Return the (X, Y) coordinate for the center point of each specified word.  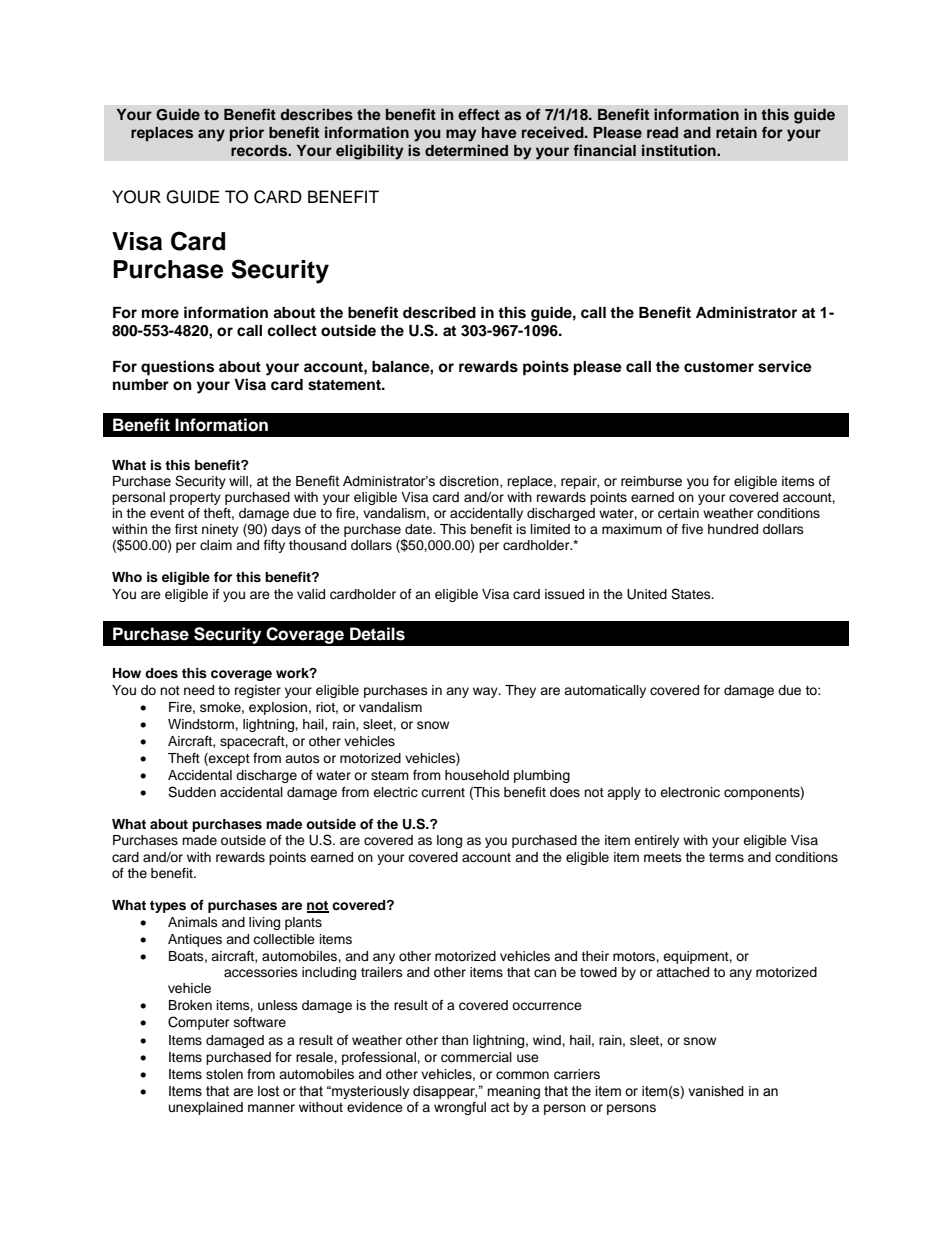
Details (377, 634)
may (461, 135)
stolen (224, 1074)
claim (216, 545)
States (692, 594)
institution (680, 150)
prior (247, 133)
